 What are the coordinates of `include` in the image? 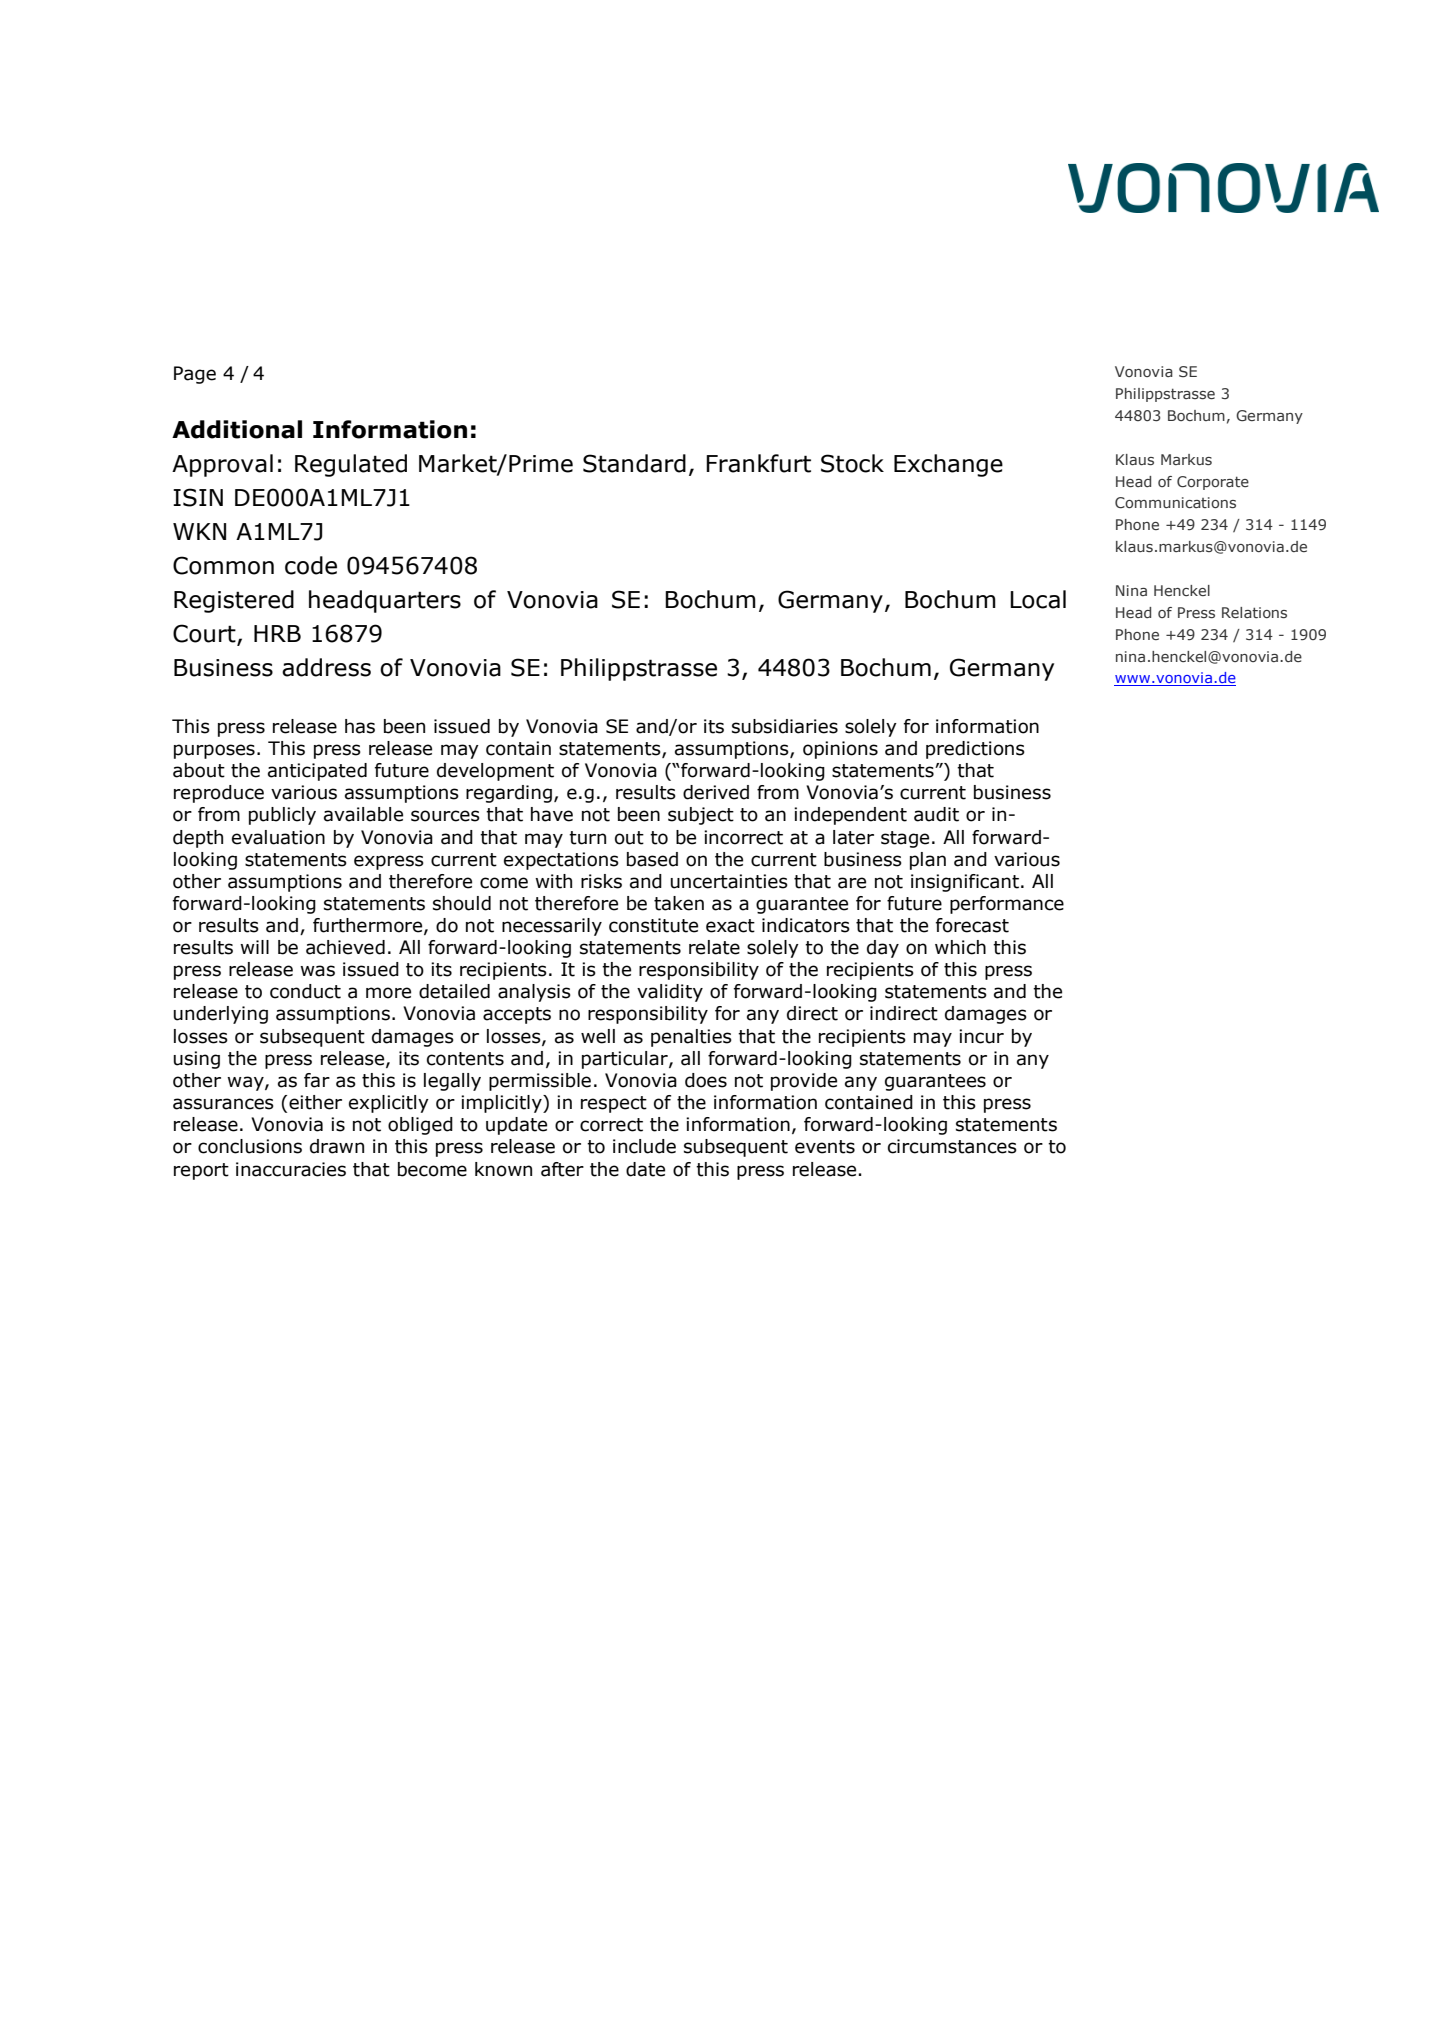 It's located at (644, 1146).
